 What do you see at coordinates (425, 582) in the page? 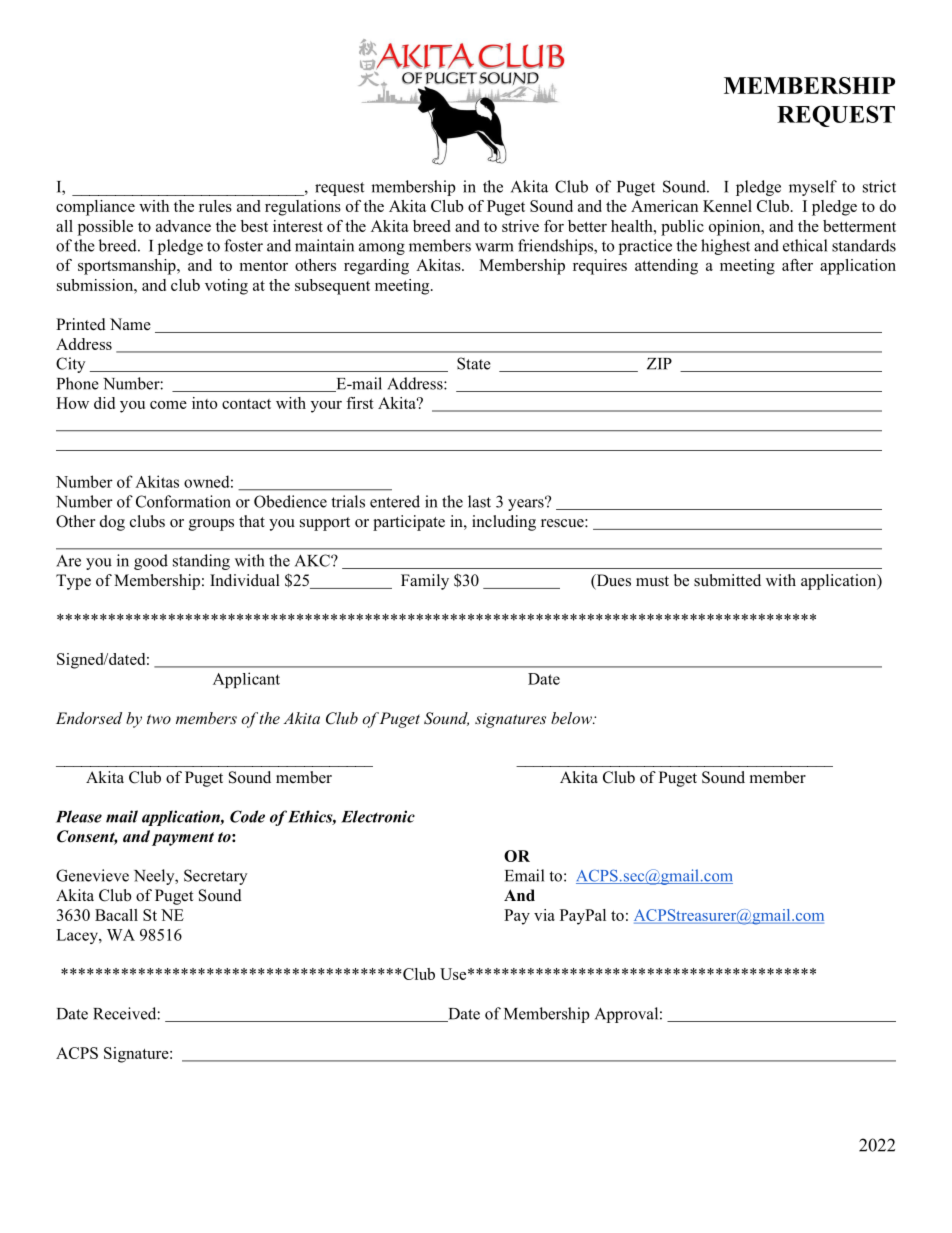
I see `Family` at bounding box center [425, 582].
